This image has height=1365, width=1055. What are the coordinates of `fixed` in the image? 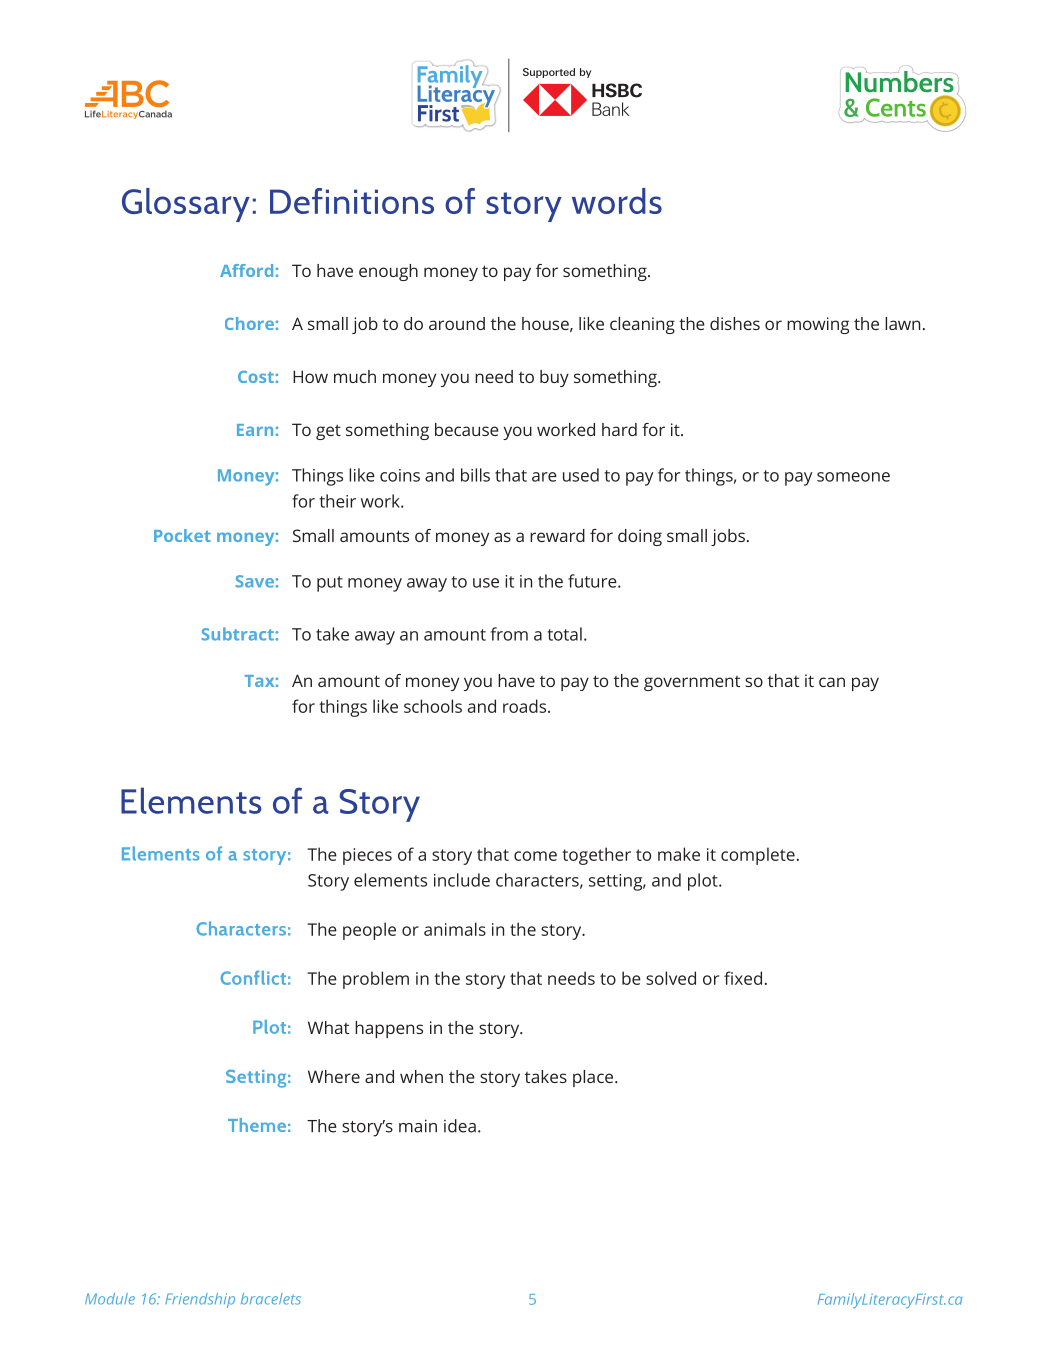 It's located at (743, 978).
